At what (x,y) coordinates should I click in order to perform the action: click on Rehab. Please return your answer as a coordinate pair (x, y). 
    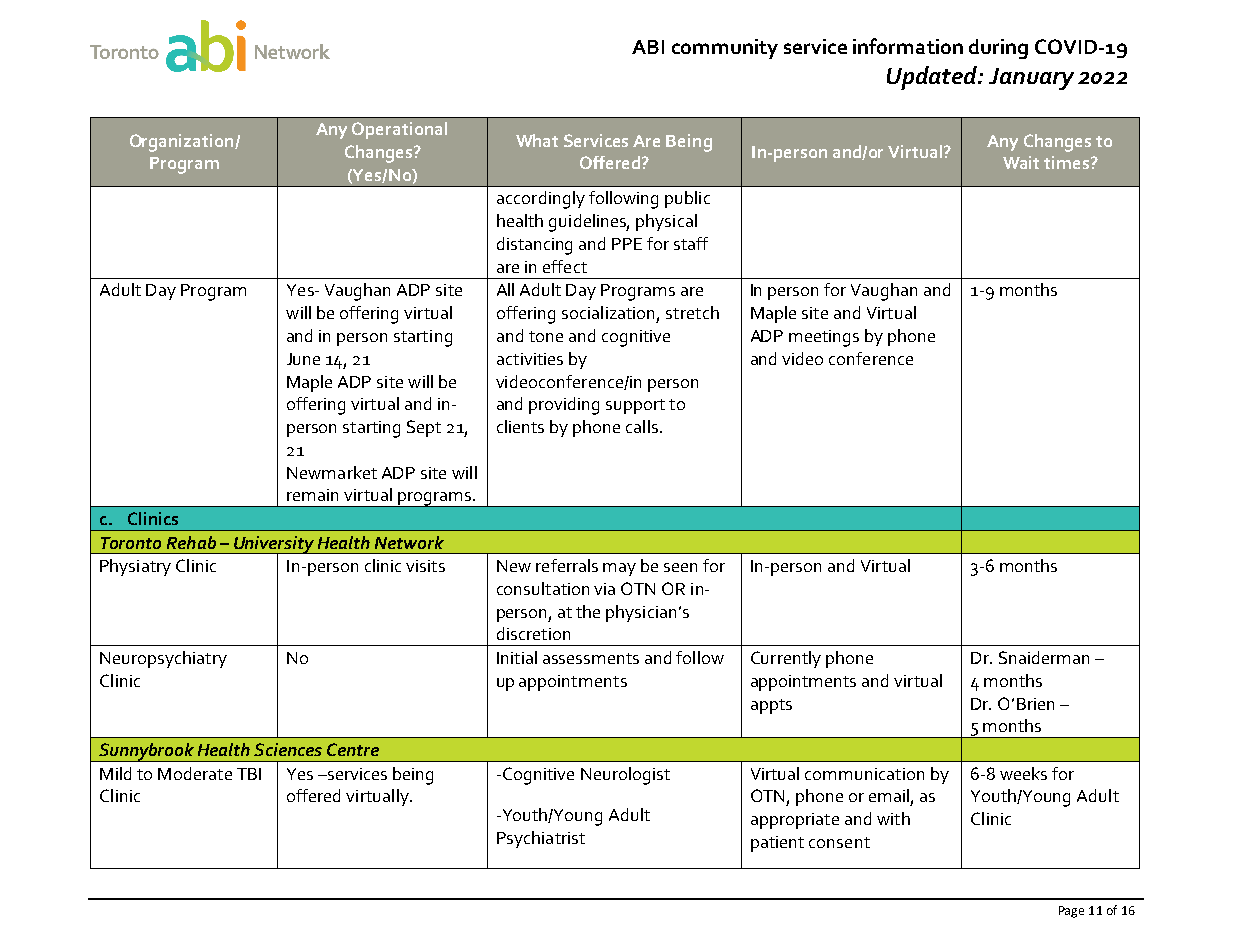
    Looking at the image, I should click on (191, 542).
